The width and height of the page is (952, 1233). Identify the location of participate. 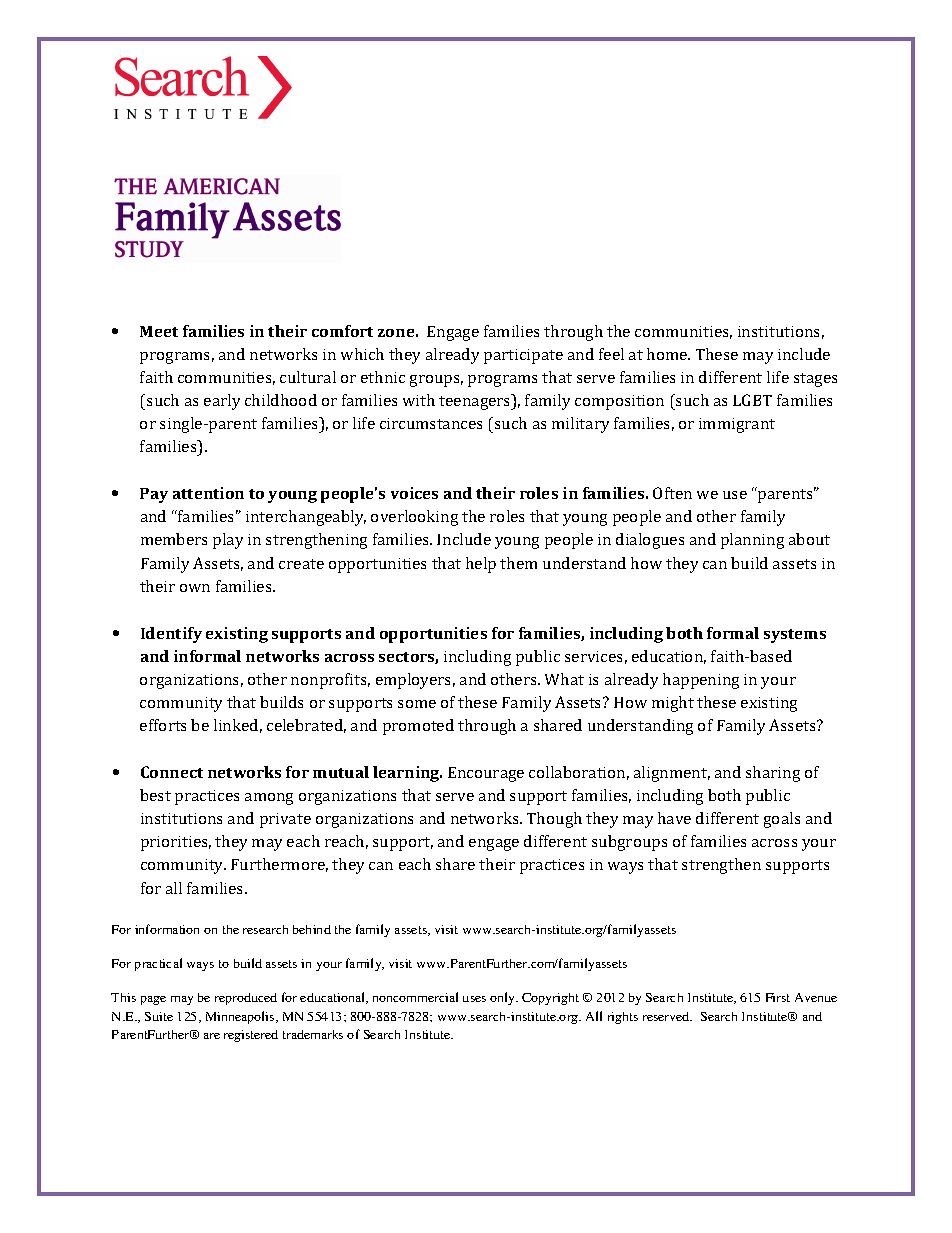
(523, 356).
